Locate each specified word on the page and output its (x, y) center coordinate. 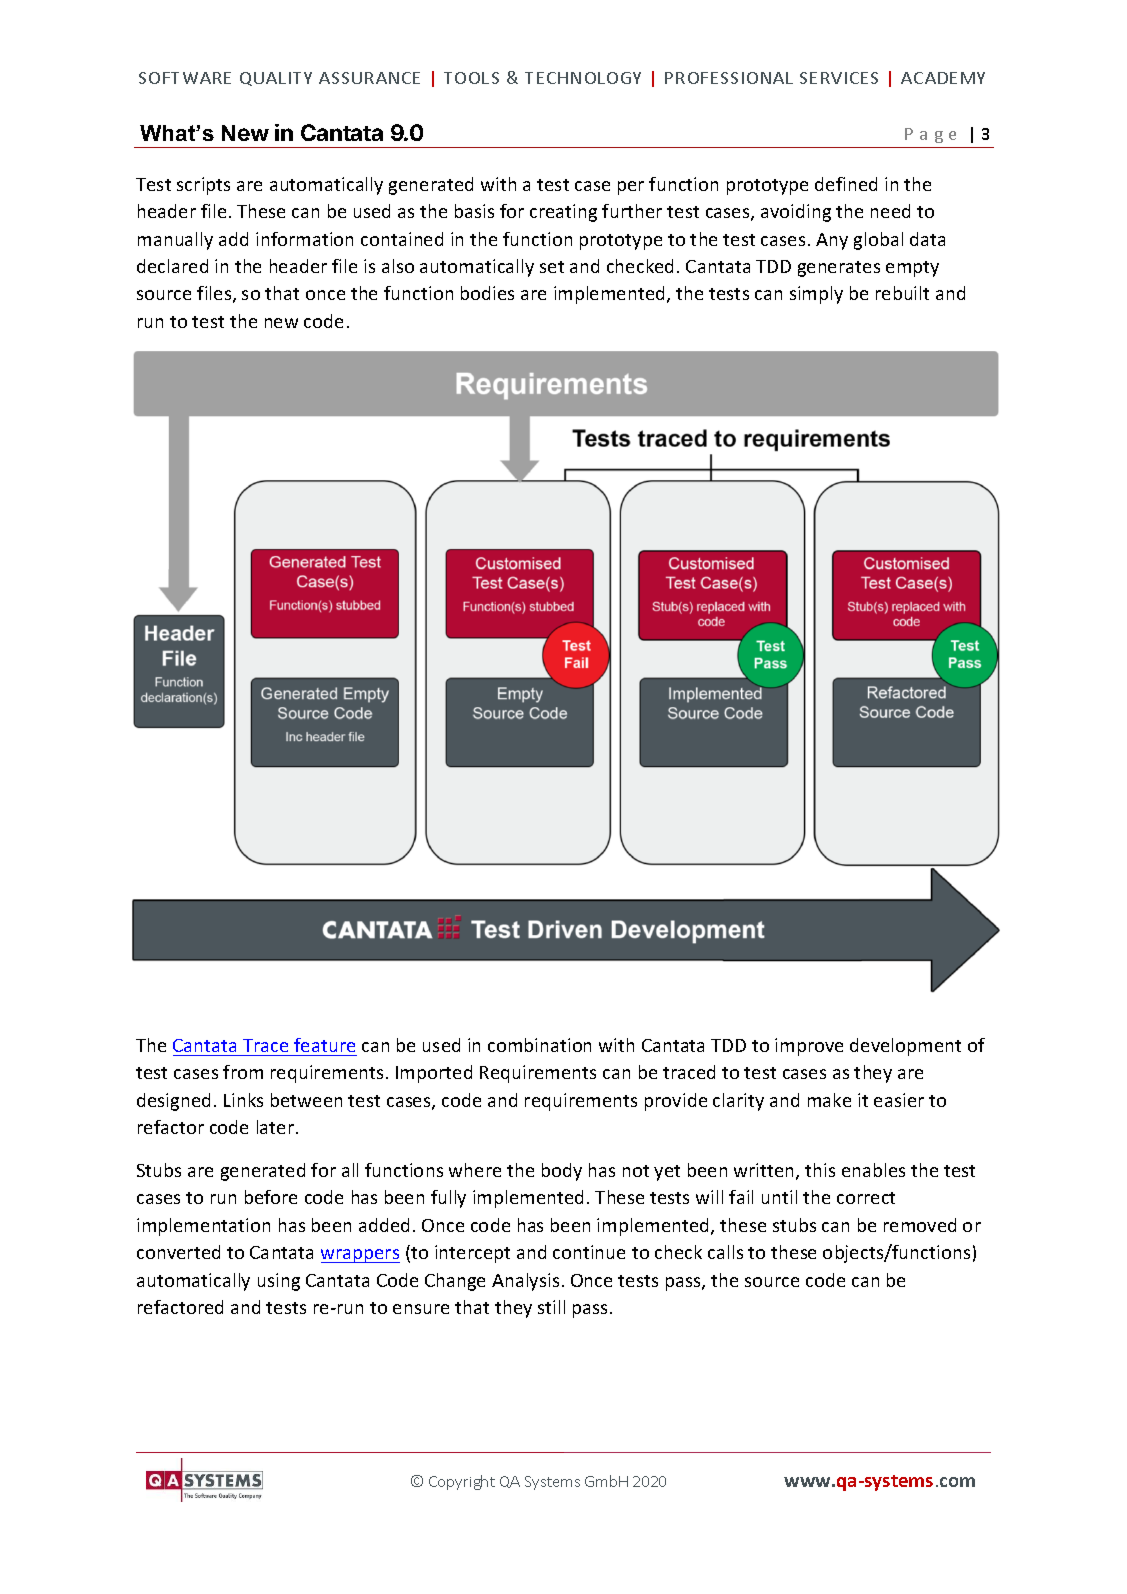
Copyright (462, 1482)
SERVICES (839, 78)
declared (172, 266)
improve (809, 1047)
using (279, 1282)
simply (816, 295)
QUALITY (276, 79)
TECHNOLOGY (583, 78)
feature (324, 1045)
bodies (487, 293)
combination (539, 1045)
